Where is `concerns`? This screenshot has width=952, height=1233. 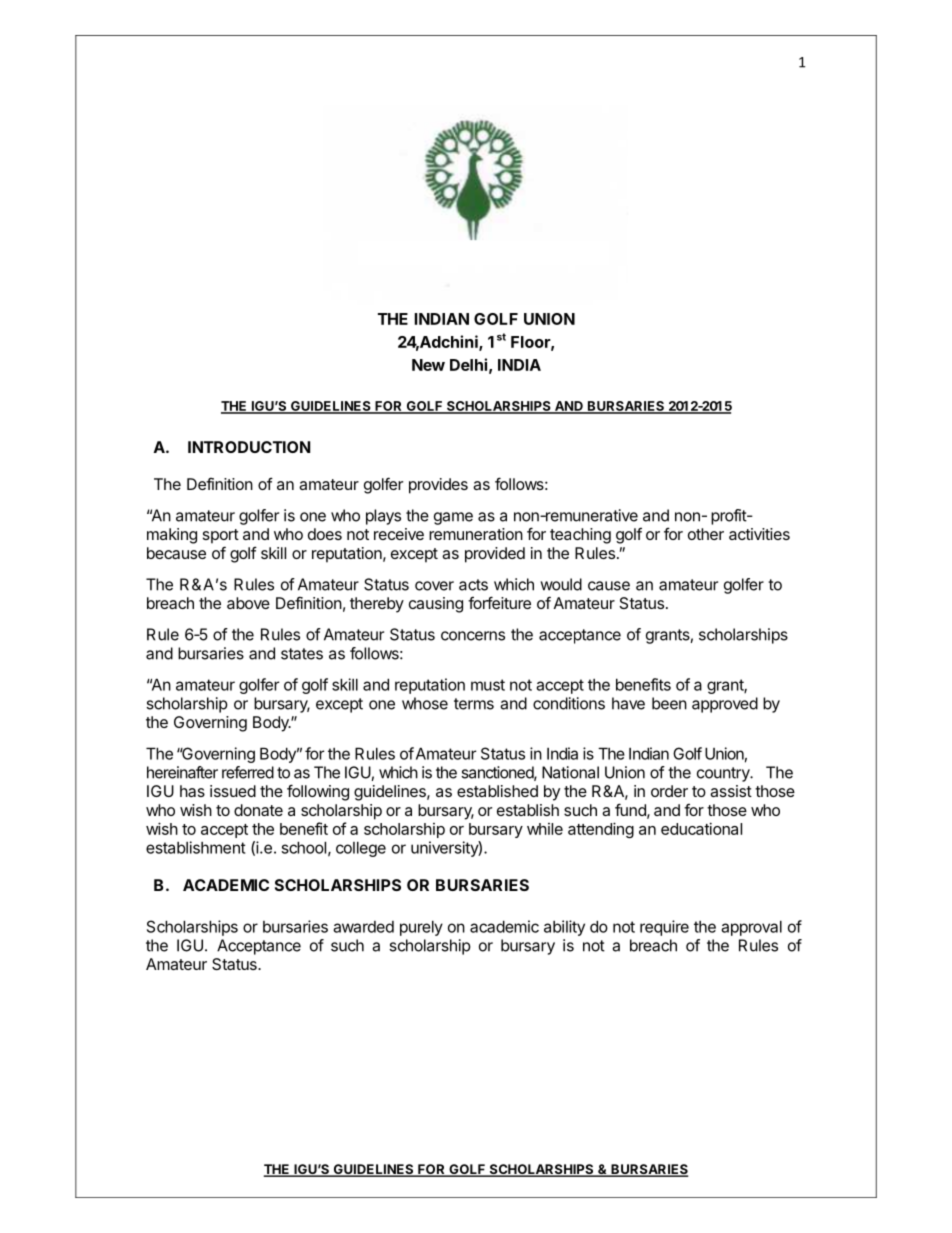
concerns is located at coordinates (473, 636).
